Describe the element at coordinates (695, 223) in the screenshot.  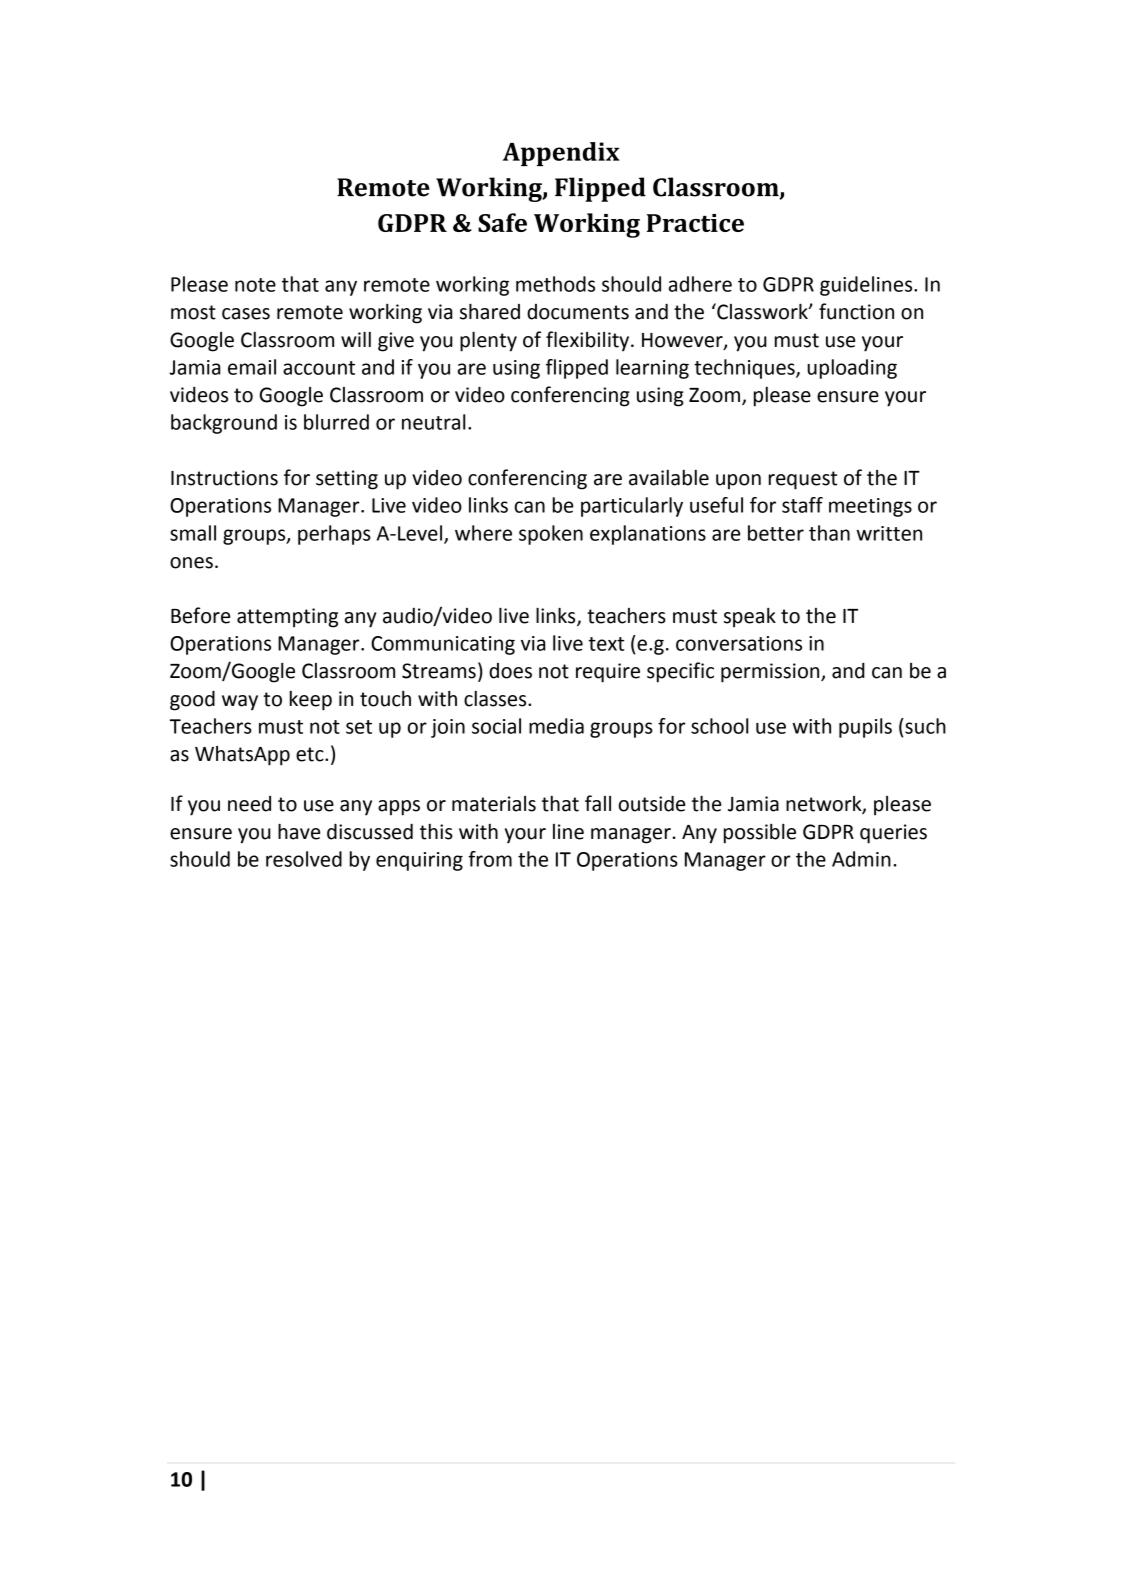
I see `Practice` at that location.
